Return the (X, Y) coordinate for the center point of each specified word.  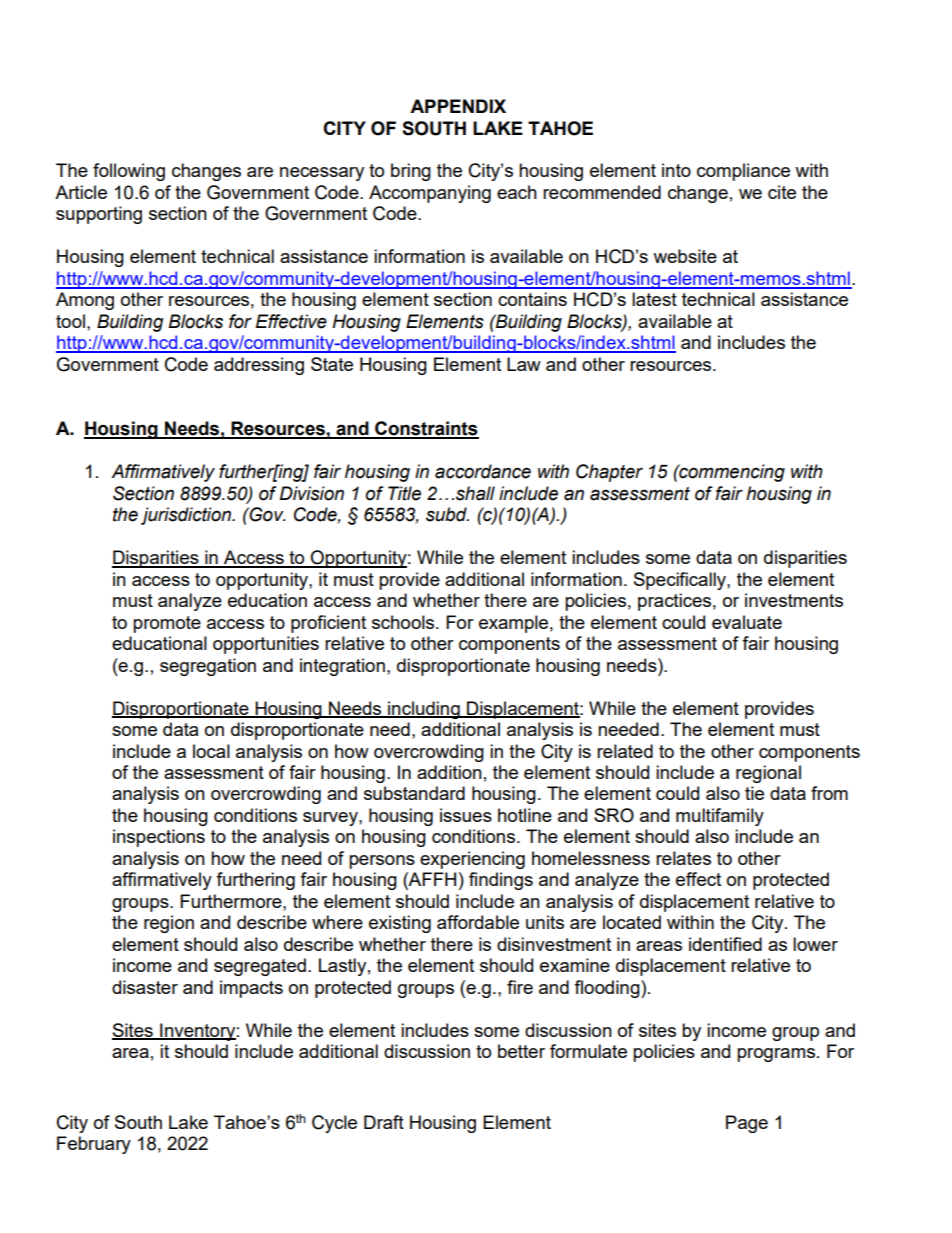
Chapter (609, 473)
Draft (384, 1122)
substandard (414, 793)
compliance (743, 172)
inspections (159, 838)
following (129, 172)
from (829, 793)
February (94, 1145)
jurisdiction (187, 516)
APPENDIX (458, 106)
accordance (483, 471)
